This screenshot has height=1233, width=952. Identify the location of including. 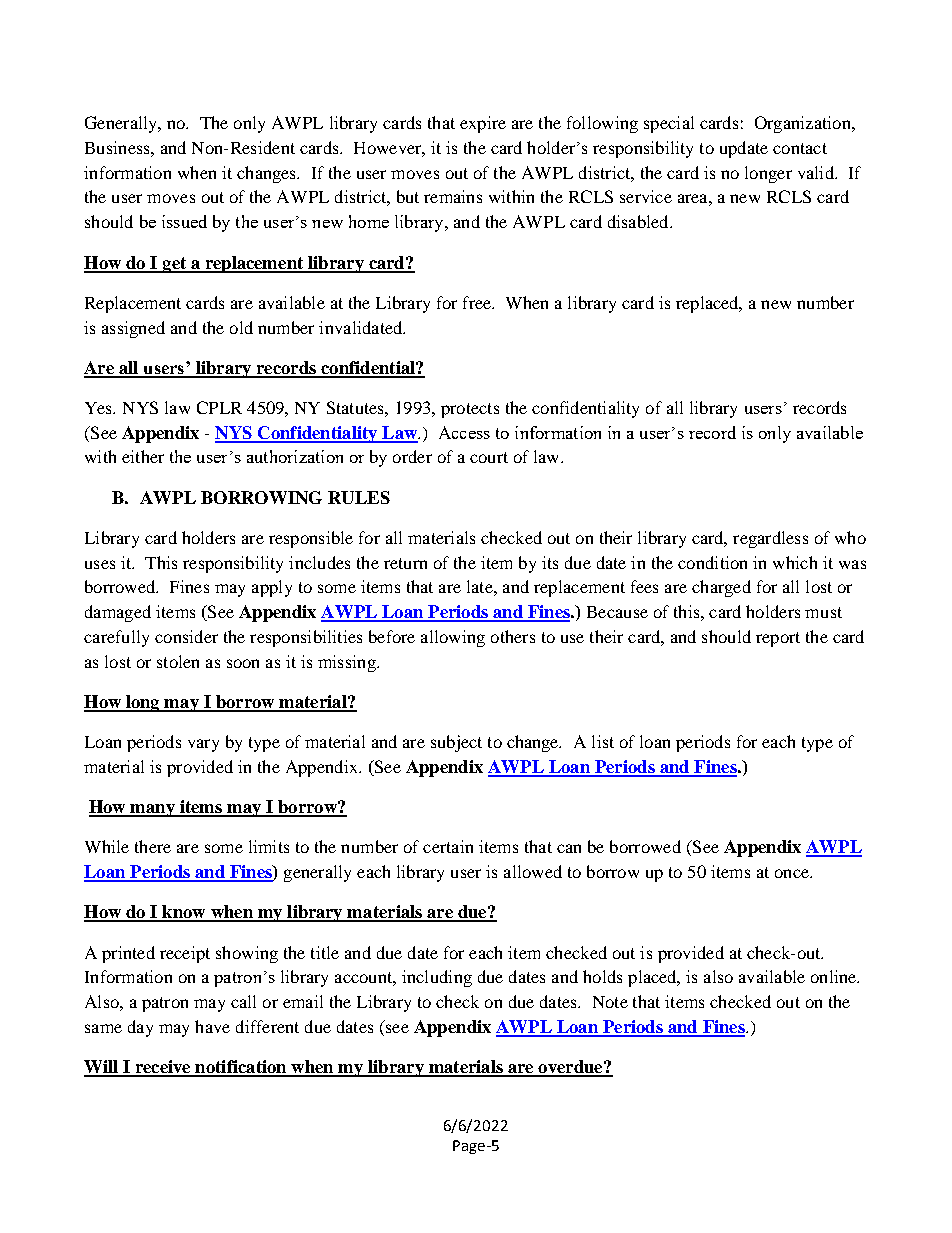
(437, 978).
